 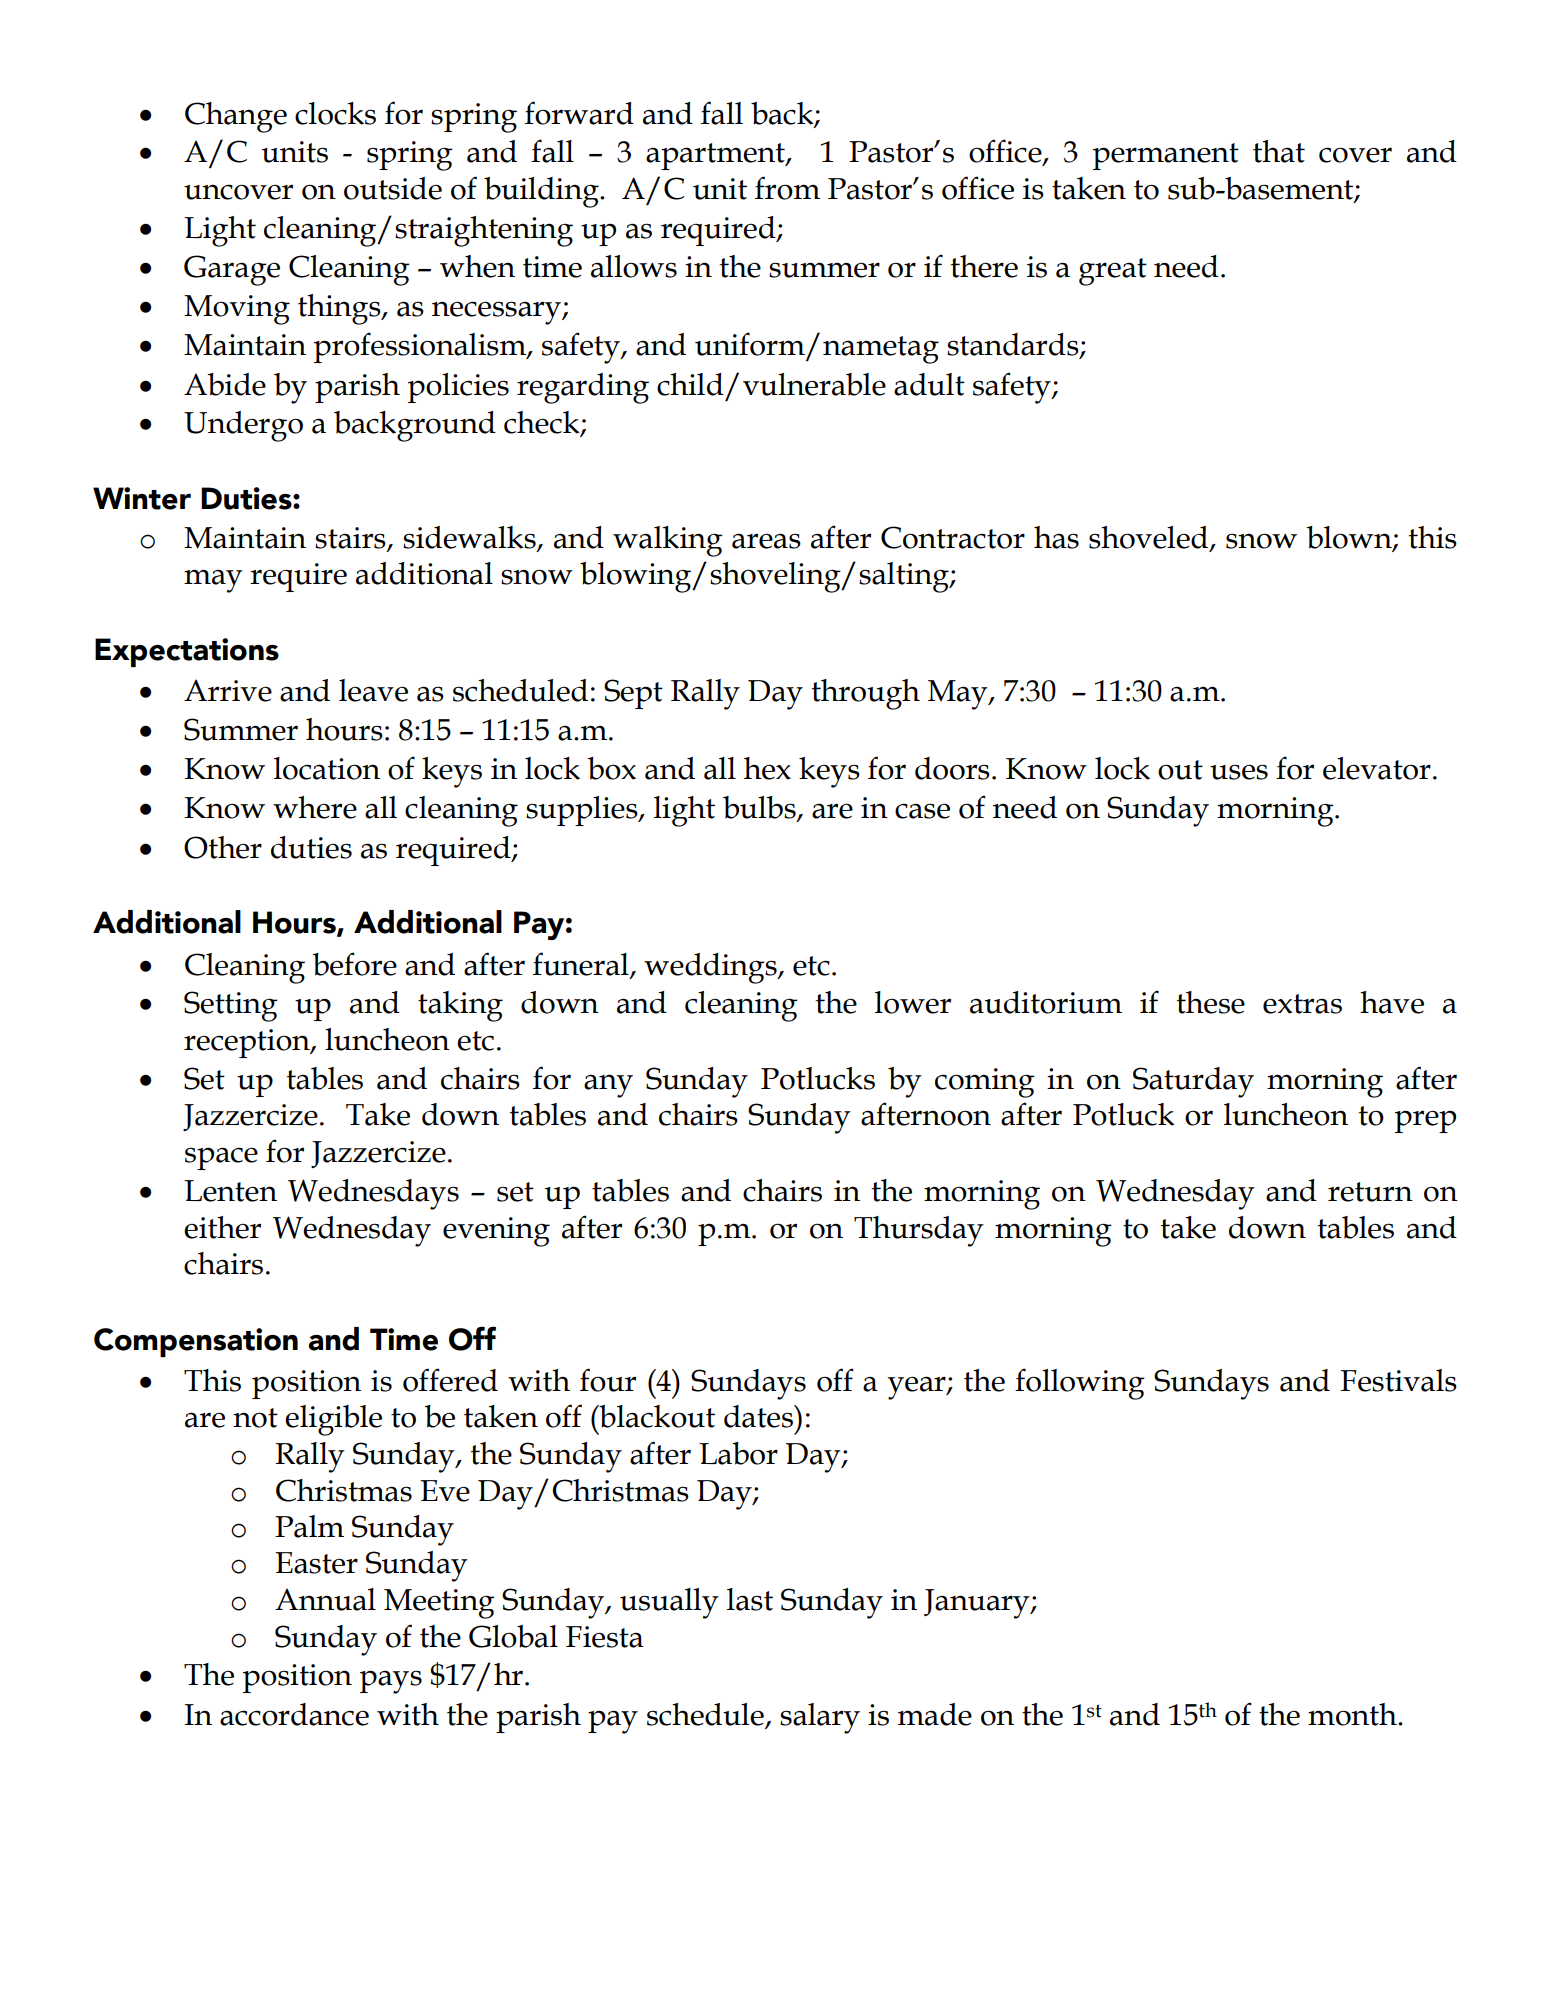 I want to click on accordance, so click(x=294, y=1714).
